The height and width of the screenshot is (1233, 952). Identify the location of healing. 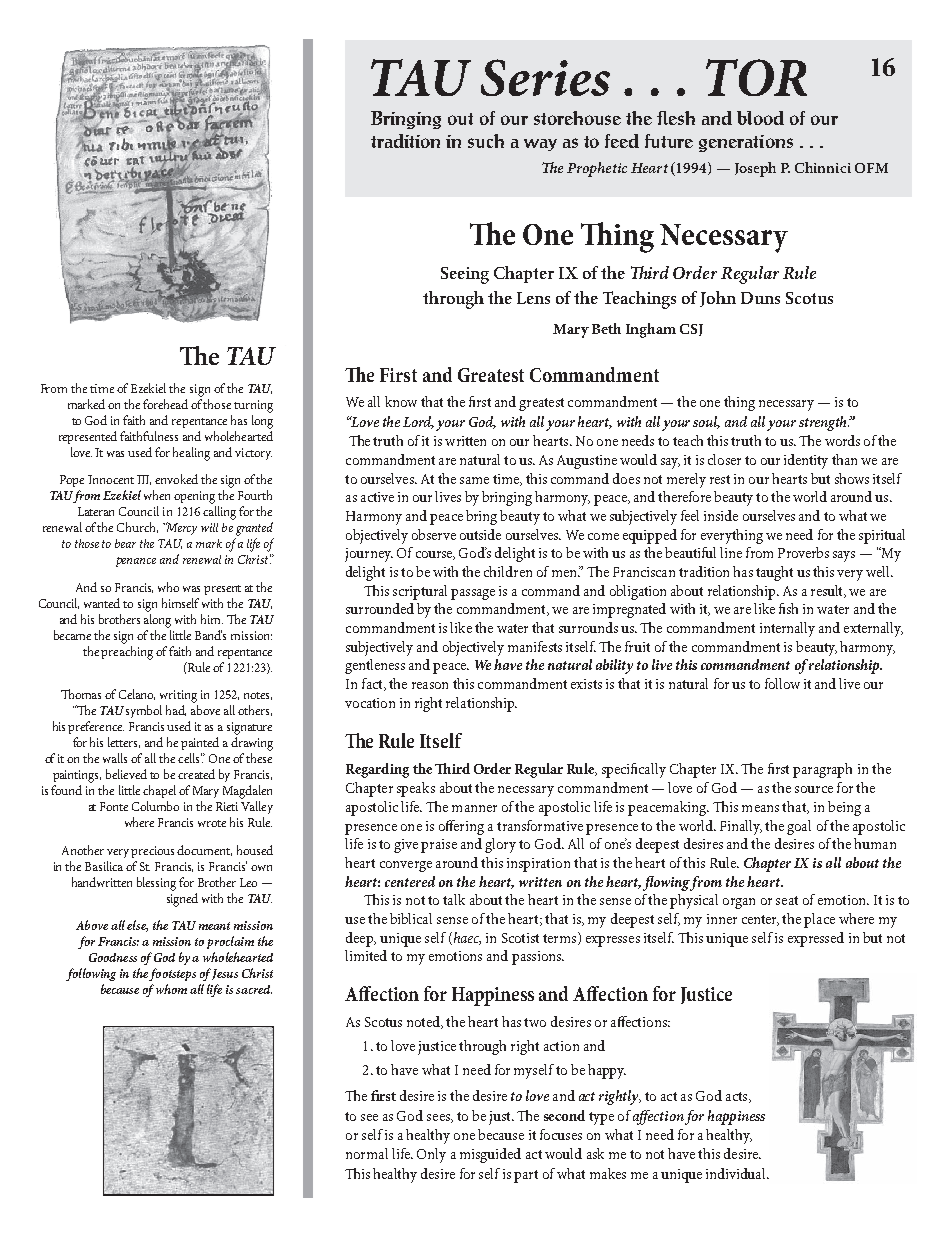
(191, 454).
